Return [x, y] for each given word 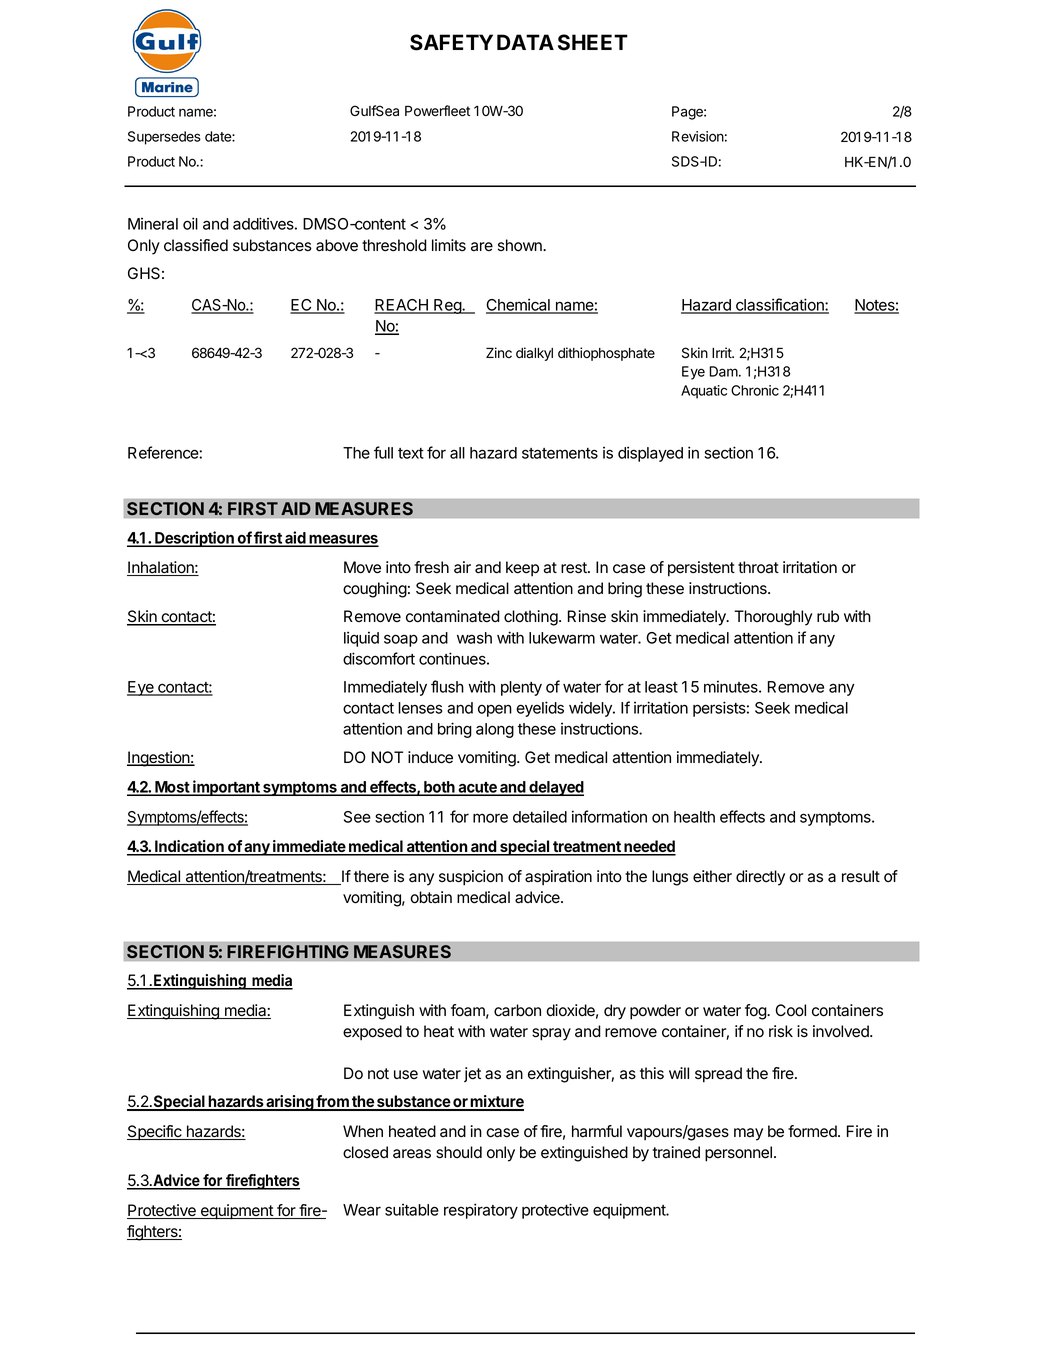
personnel [738, 1154]
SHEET [593, 42]
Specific [155, 1133]
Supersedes [164, 138]
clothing [531, 618]
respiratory [481, 1211]
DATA [525, 42]
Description [194, 539]
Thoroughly [773, 618]
